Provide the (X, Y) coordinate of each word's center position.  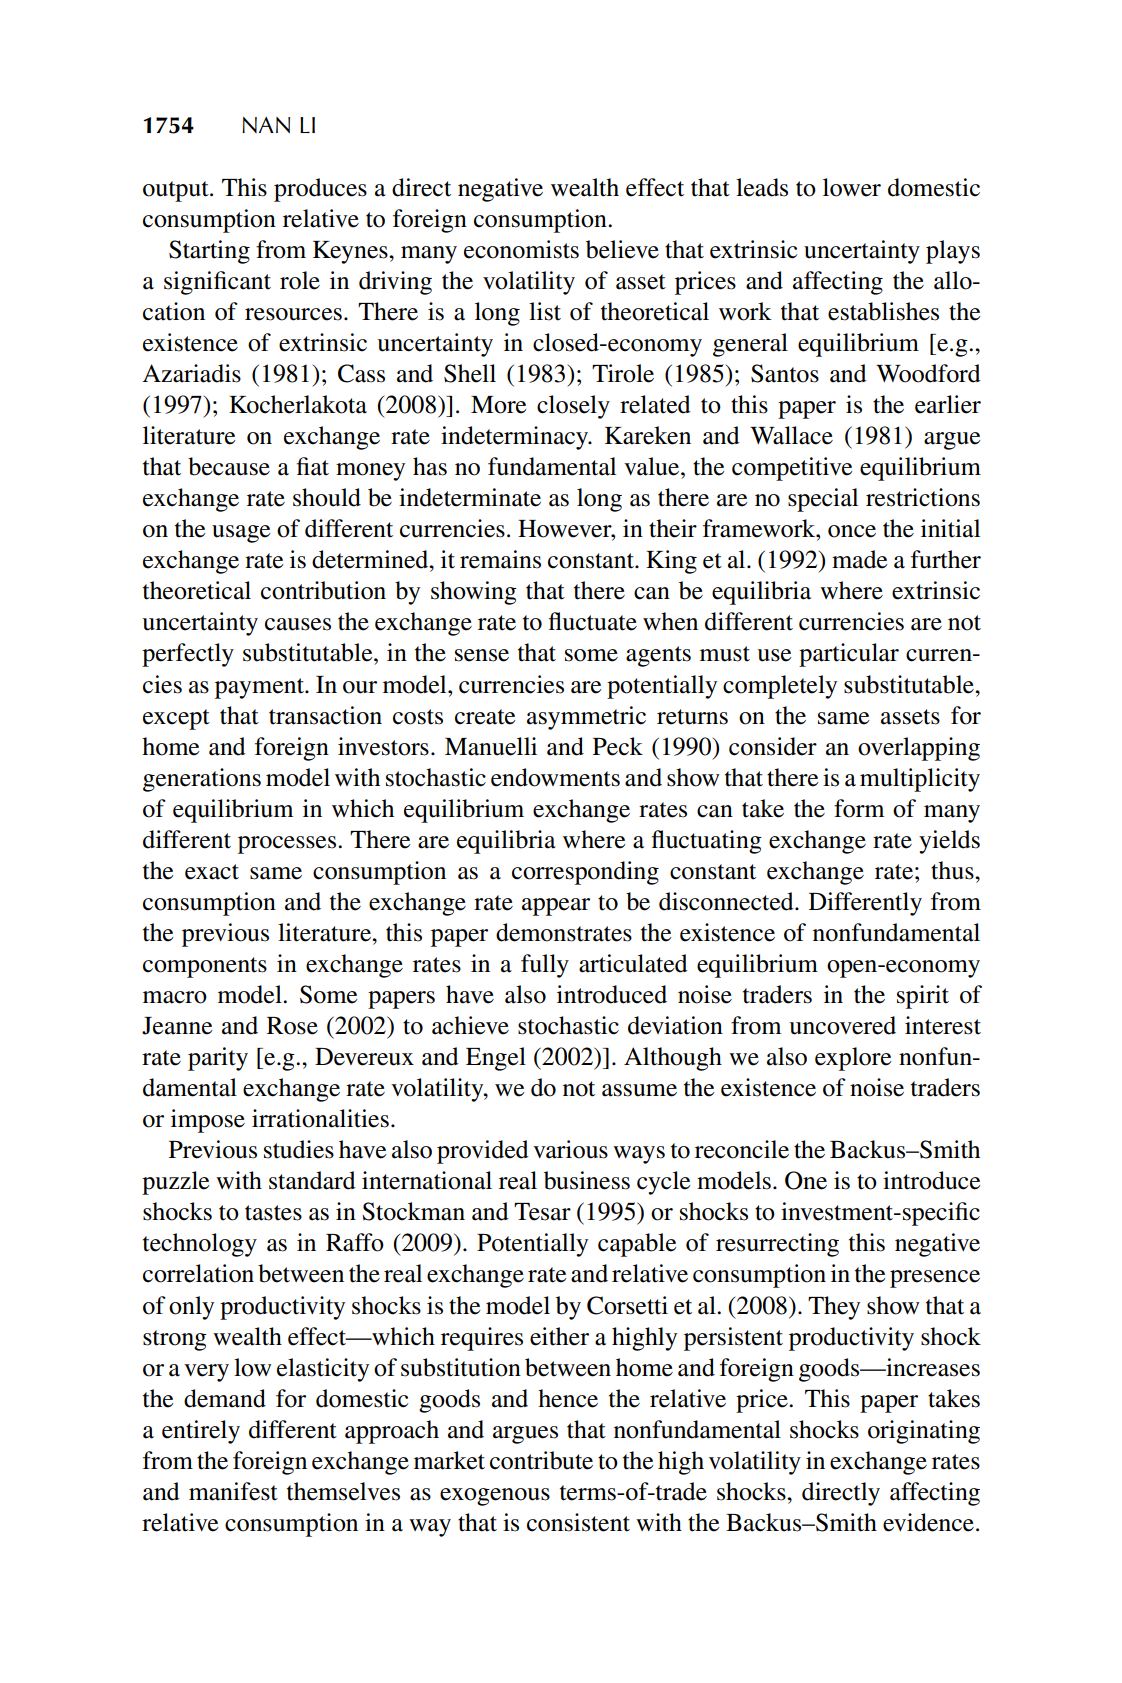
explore (853, 1059)
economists (521, 249)
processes (288, 845)
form (859, 808)
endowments (555, 777)
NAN (266, 125)
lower (852, 187)
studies (299, 1149)
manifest (233, 1491)
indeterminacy (515, 438)
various (570, 1149)
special (823, 500)
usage (241, 534)
